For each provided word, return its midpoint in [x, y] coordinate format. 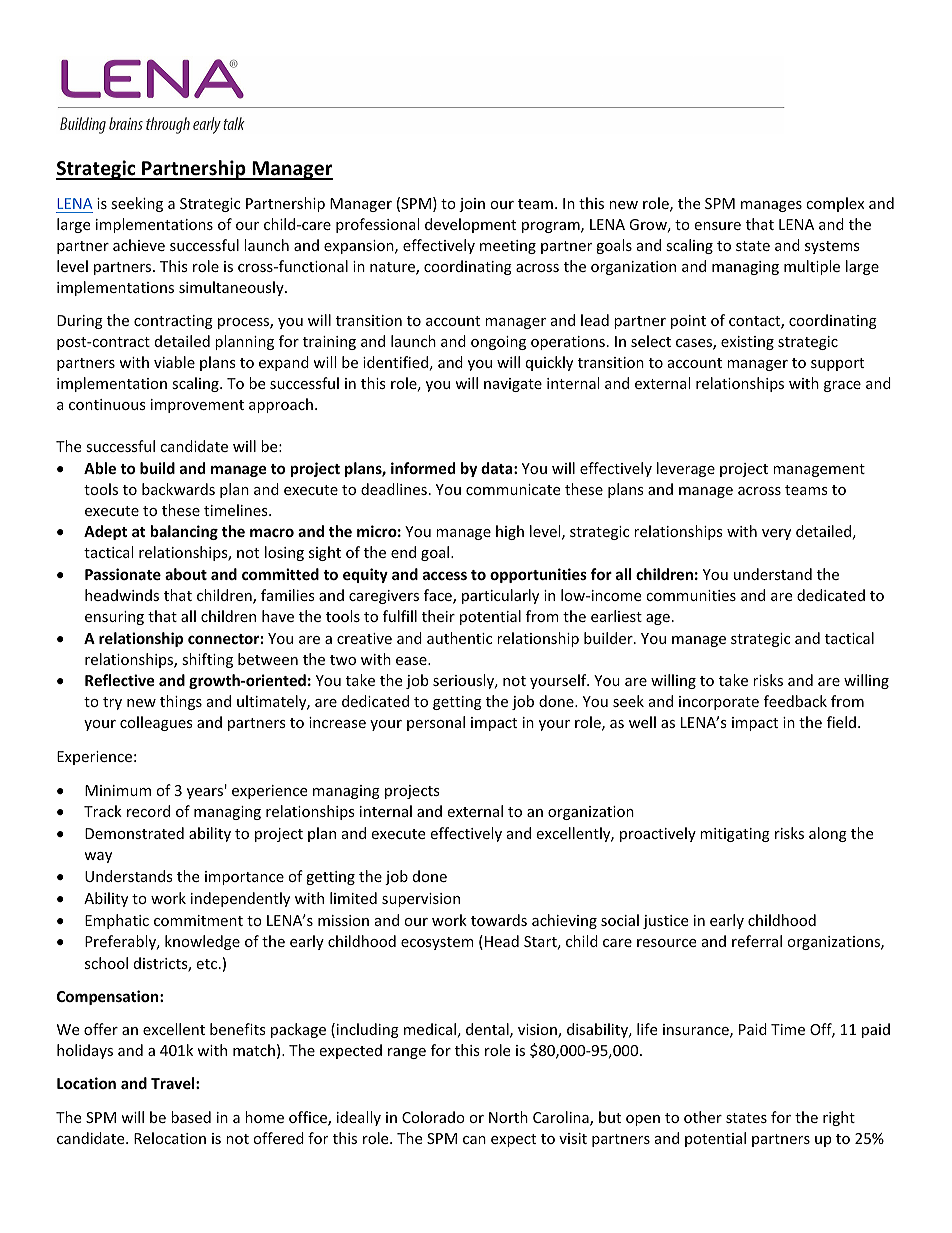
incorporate [719, 703]
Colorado [433, 1117]
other [703, 1117]
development [470, 225]
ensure [717, 226]
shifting [207, 660]
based [191, 1117]
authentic [459, 638]
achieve [139, 245]
